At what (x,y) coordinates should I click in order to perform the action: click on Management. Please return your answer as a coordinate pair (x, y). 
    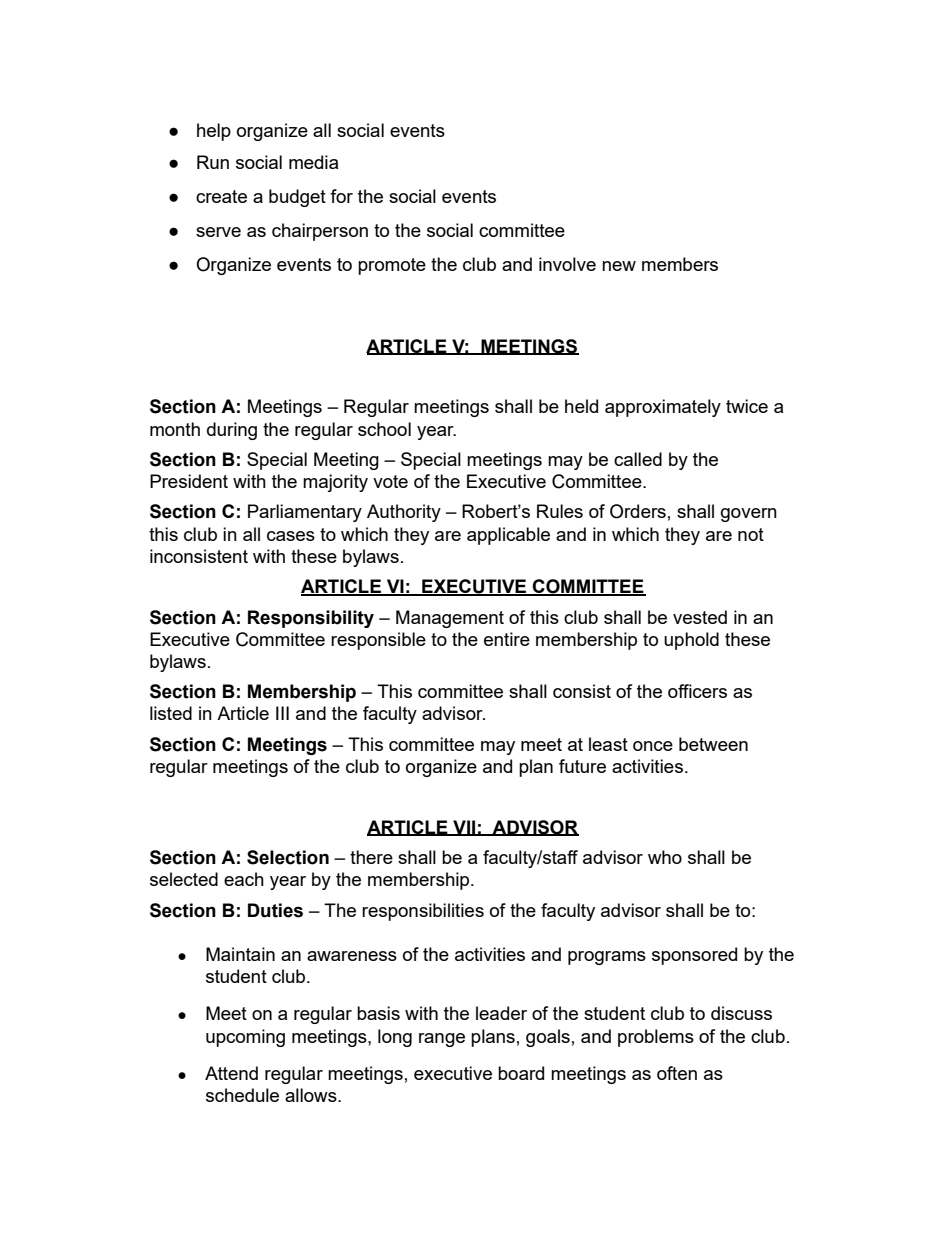
    Looking at the image, I should click on (450, 619).
